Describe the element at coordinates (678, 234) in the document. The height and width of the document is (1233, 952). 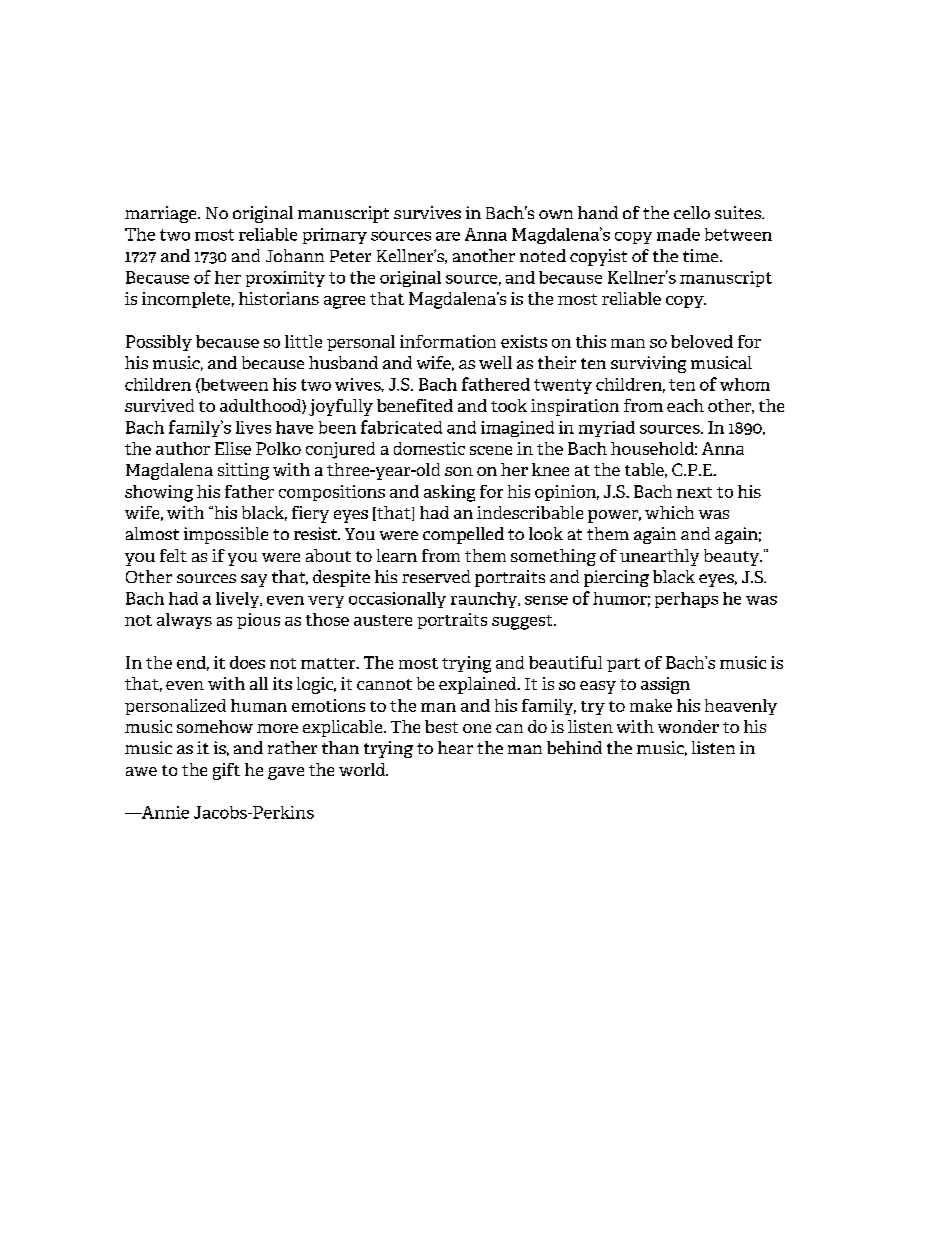
I see `made` at that location.
